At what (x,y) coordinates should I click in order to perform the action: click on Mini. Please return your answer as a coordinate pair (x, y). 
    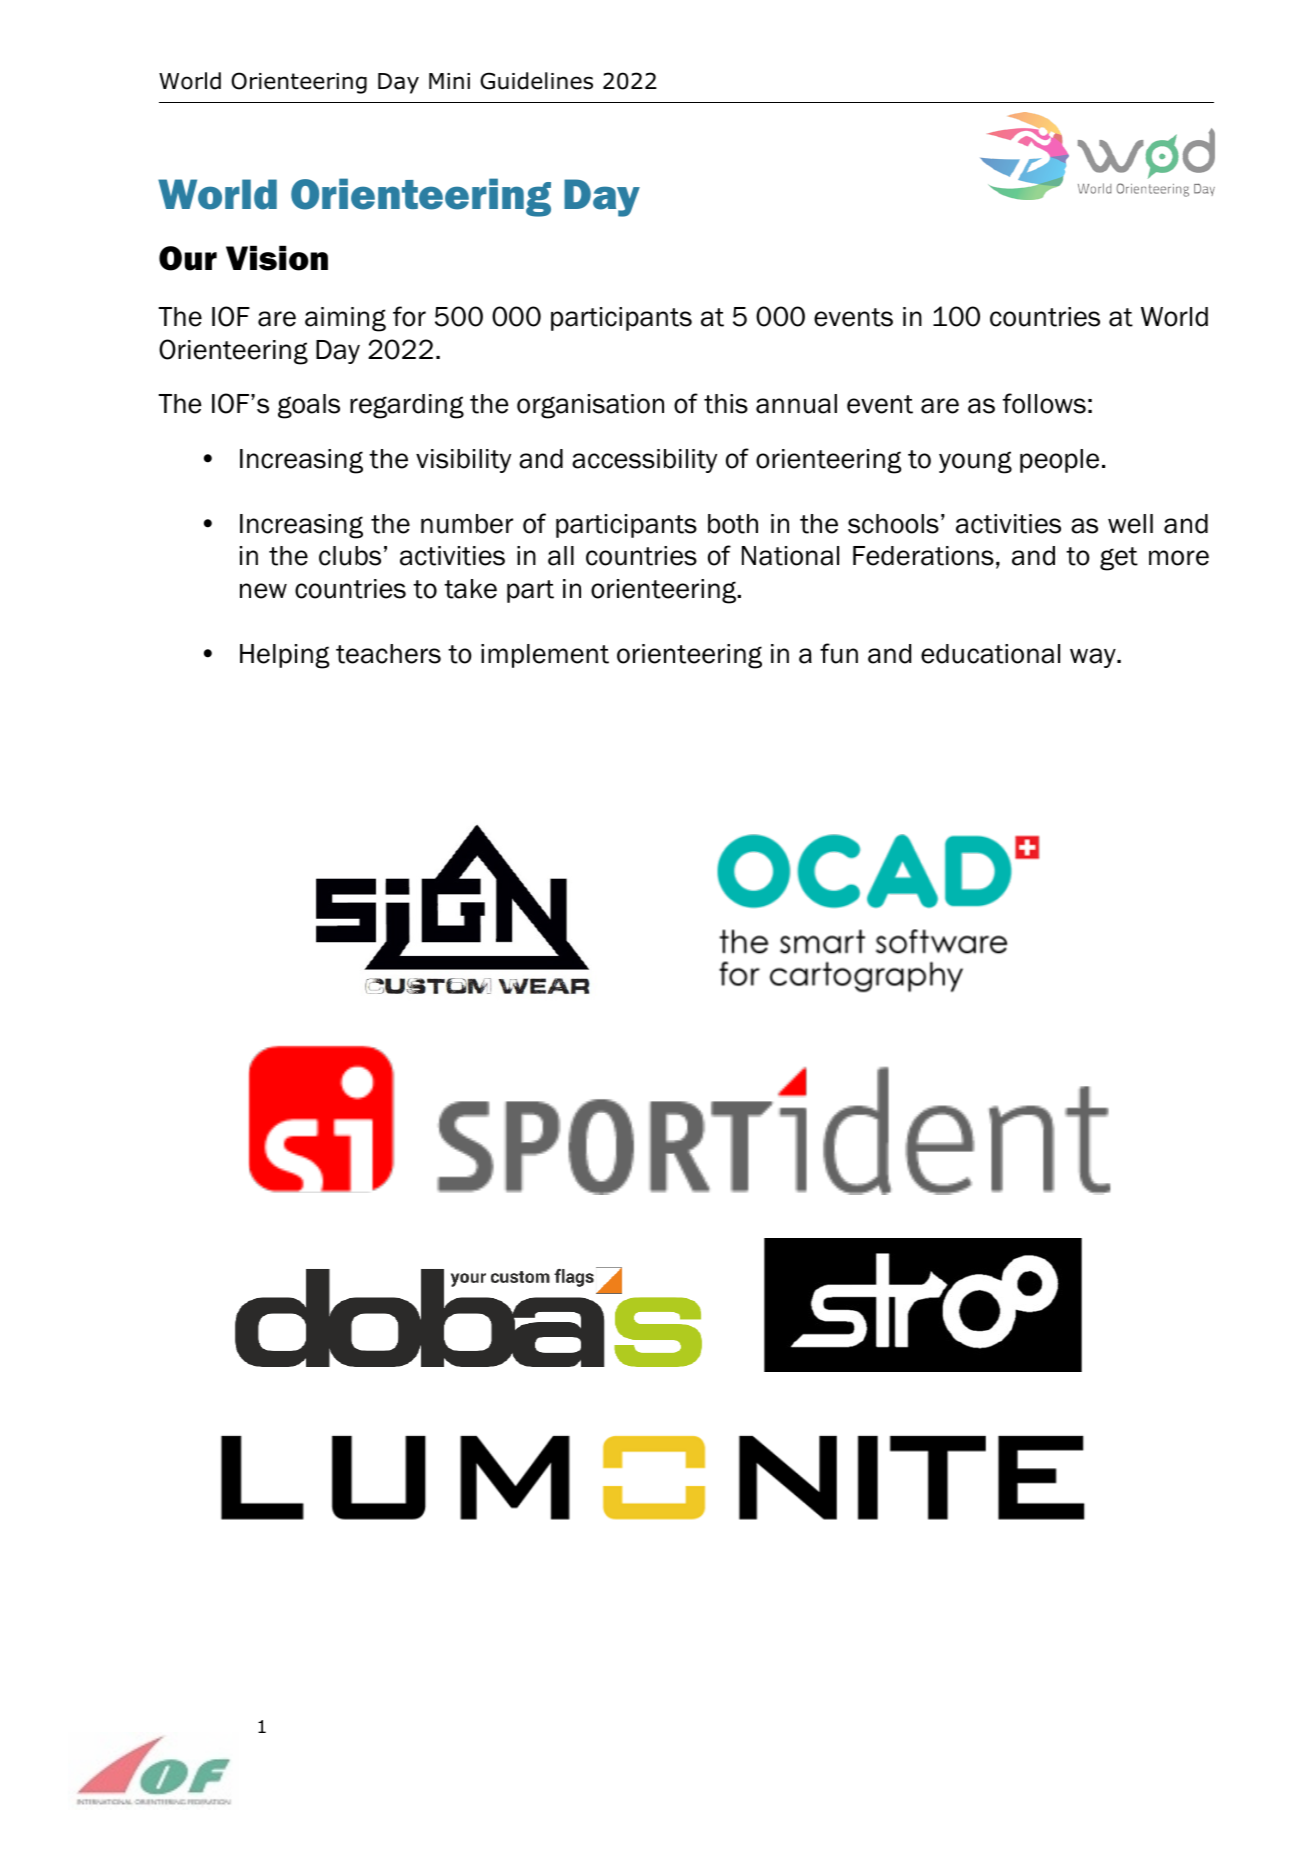
    Looking at the image, I should click on (449, 81).
